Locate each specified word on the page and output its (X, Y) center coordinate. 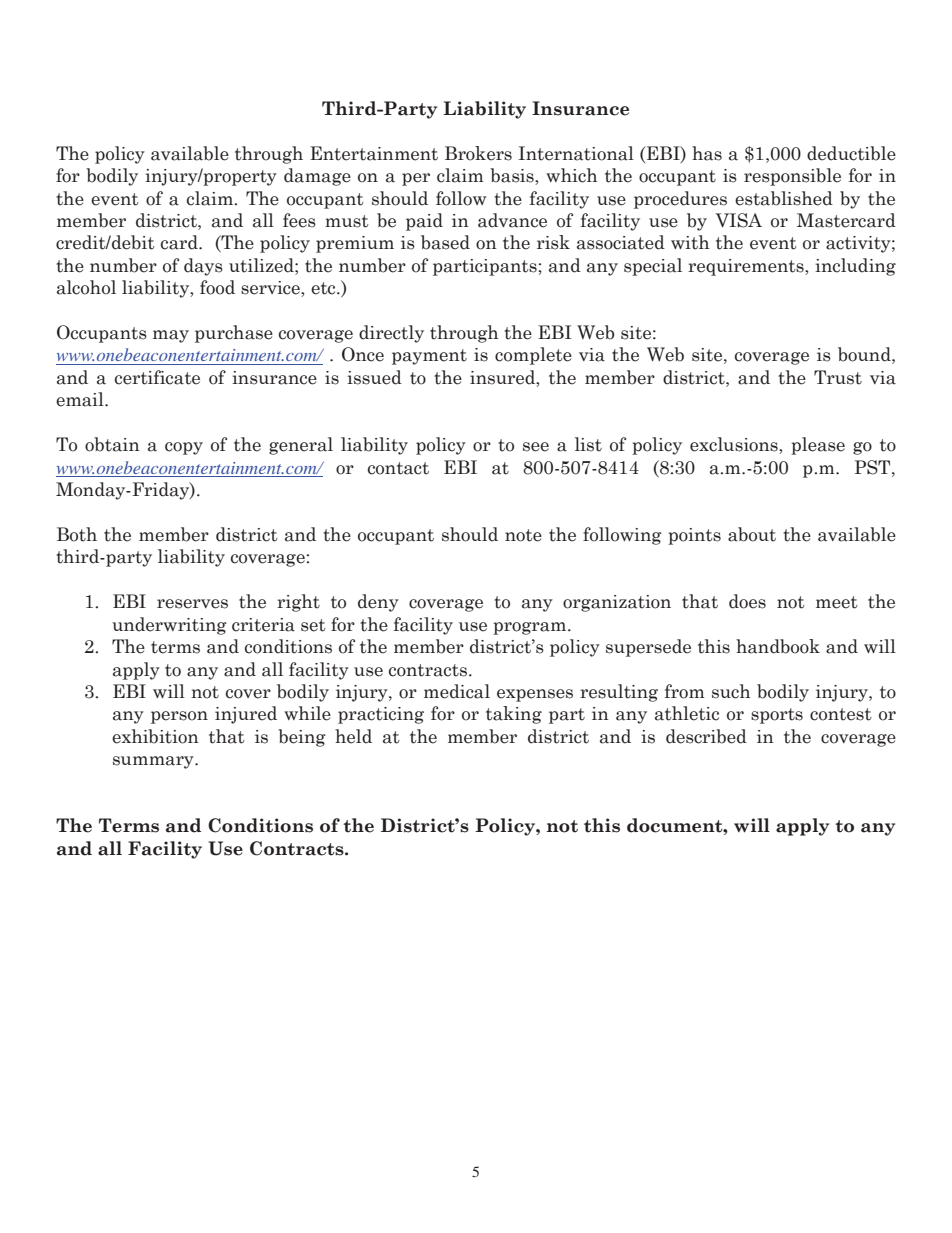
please (818, 446)
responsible (792, 177)
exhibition (155, 736)
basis (513, 176)
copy (184, 448)
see (536, 447)
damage (317, 177)
